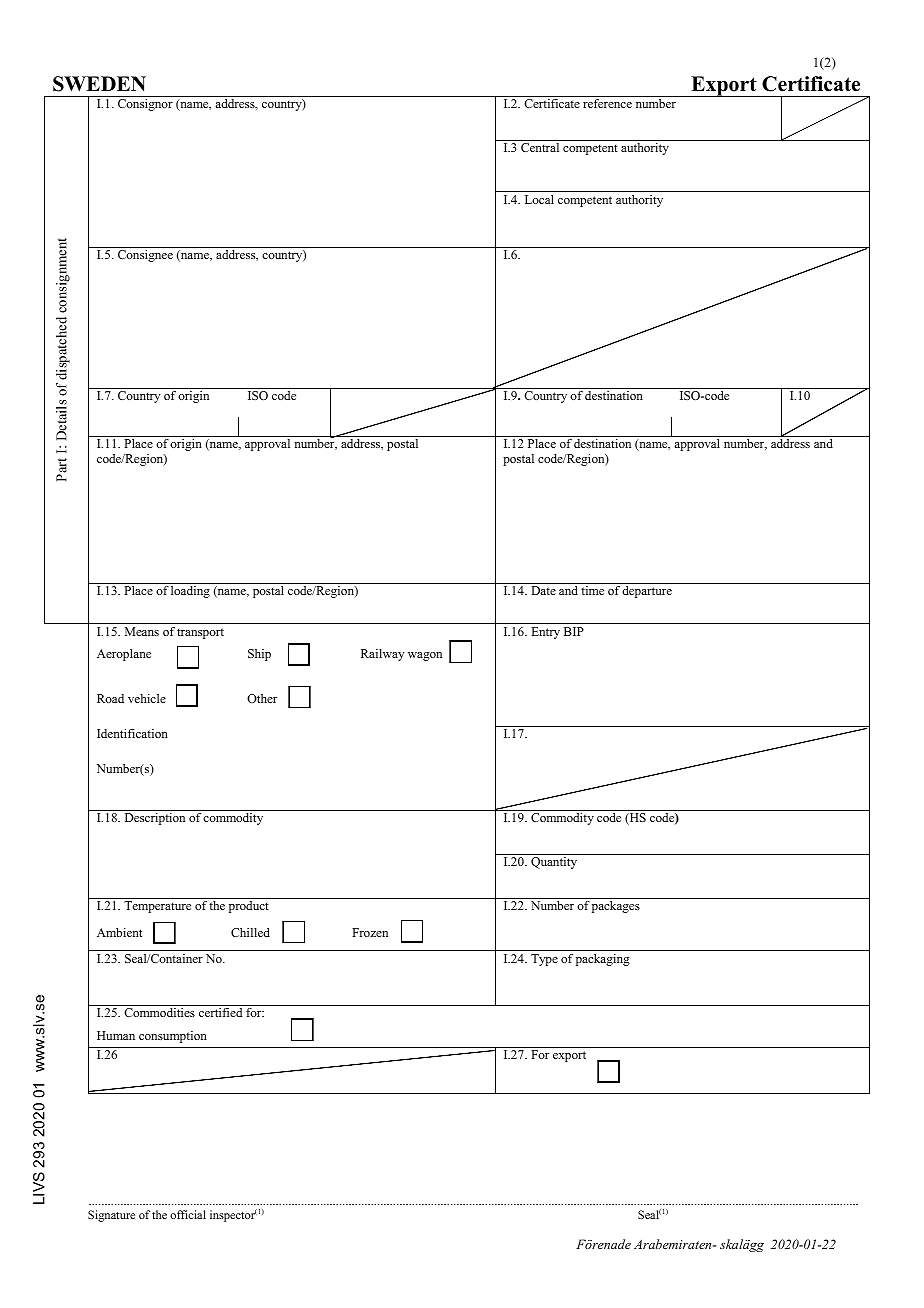 Image resolution: width=924 pixels, height=1308 pixels. I want to click on Central, so click(540, 147).
